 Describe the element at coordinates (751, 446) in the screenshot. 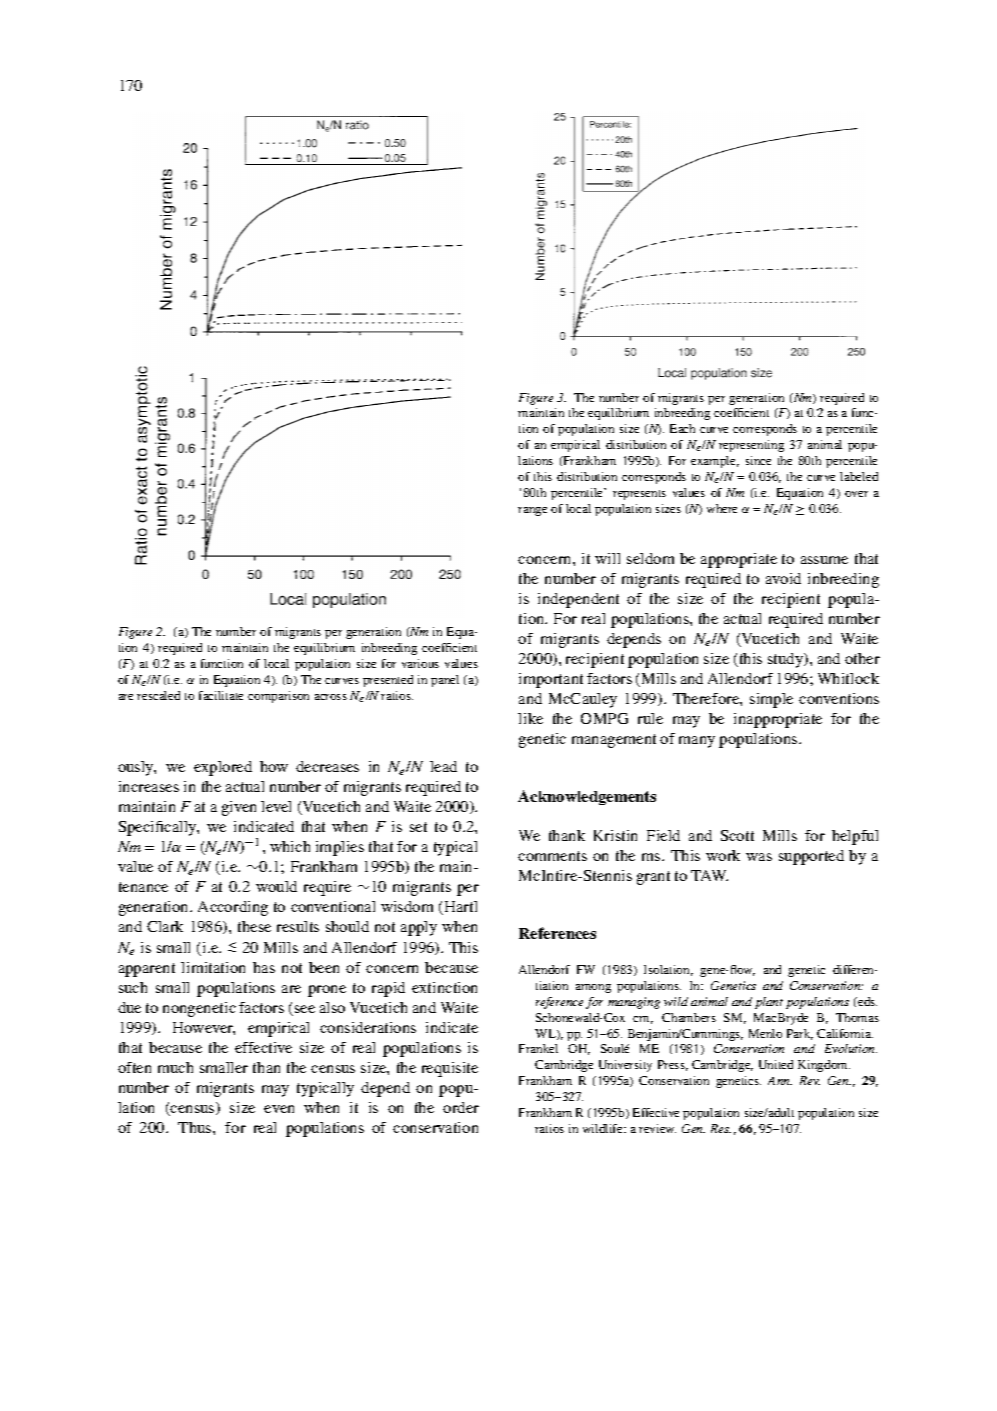

I see `representing` at that location.
